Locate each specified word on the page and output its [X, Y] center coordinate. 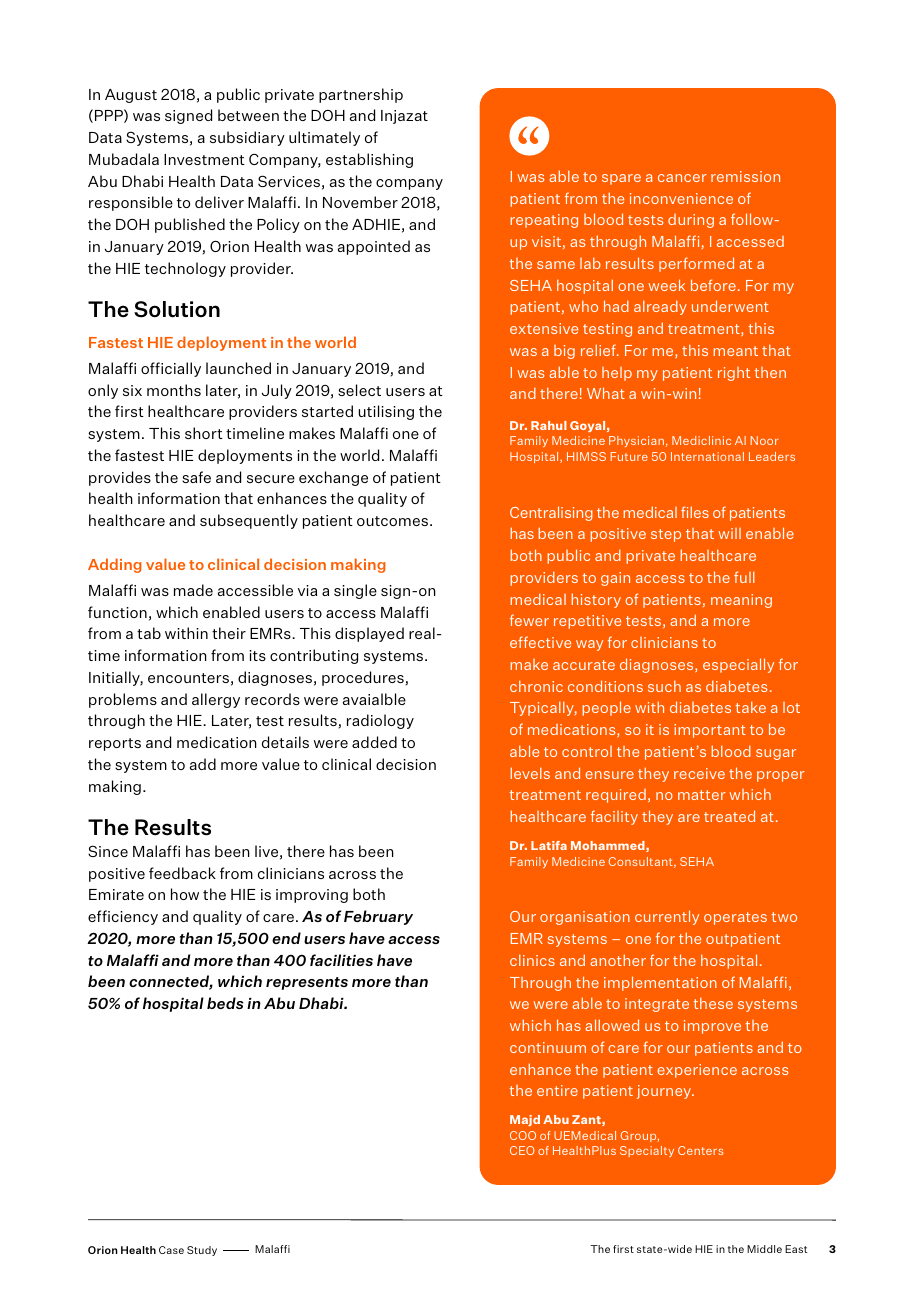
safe [196, 477]
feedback [182, 873]
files [695, 512]
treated [729, 816]
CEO [522, 1150]
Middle [764, 1249]
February [378, 917]
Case [171, 1250]
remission [745, 176]
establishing [369, 160]
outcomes [394, 521]
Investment [204, 159]
